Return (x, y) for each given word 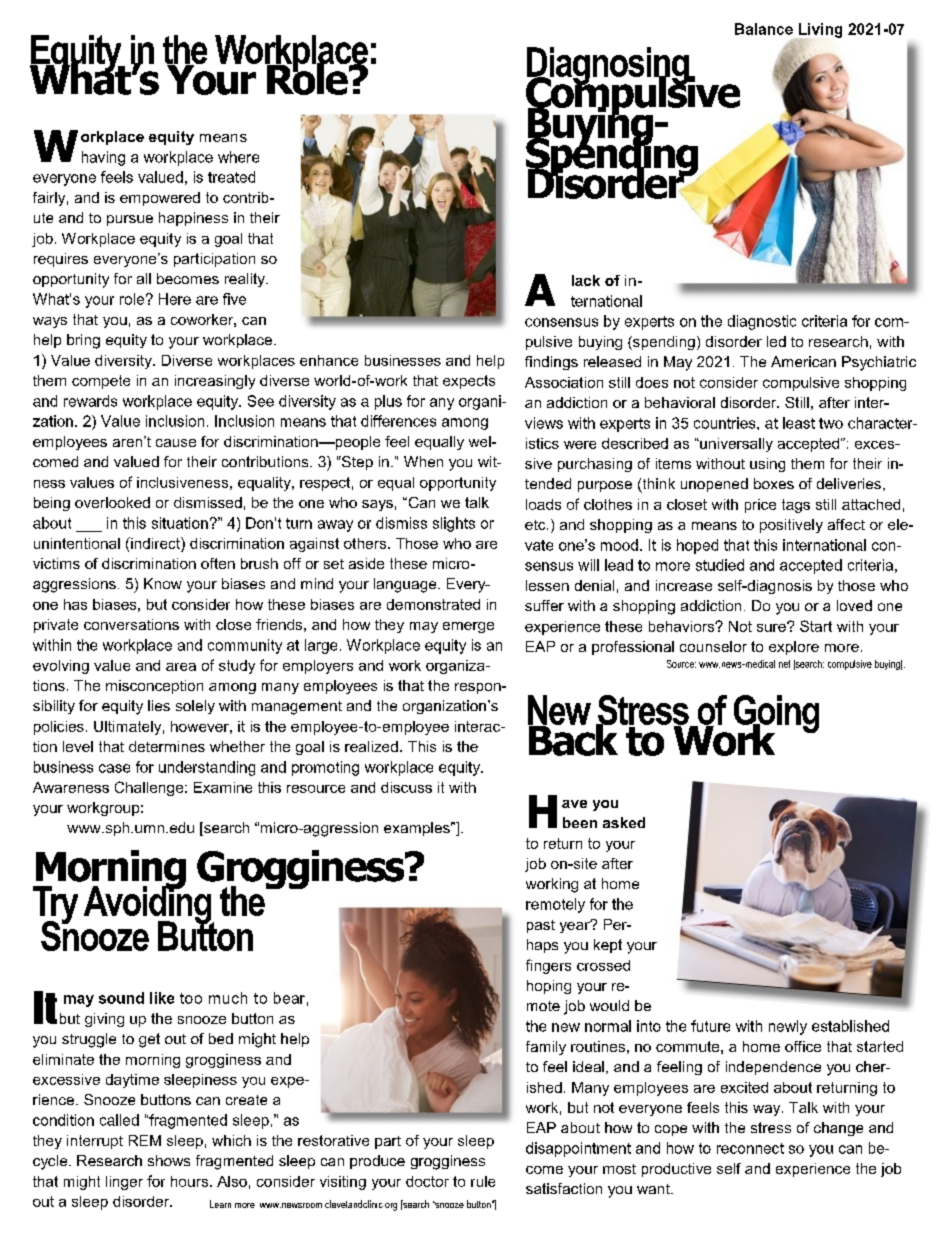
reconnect (750, 1148)
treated (231, 177)
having (103, 158)
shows (169, 1160)
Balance (764, 29)
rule (483, 1181)
